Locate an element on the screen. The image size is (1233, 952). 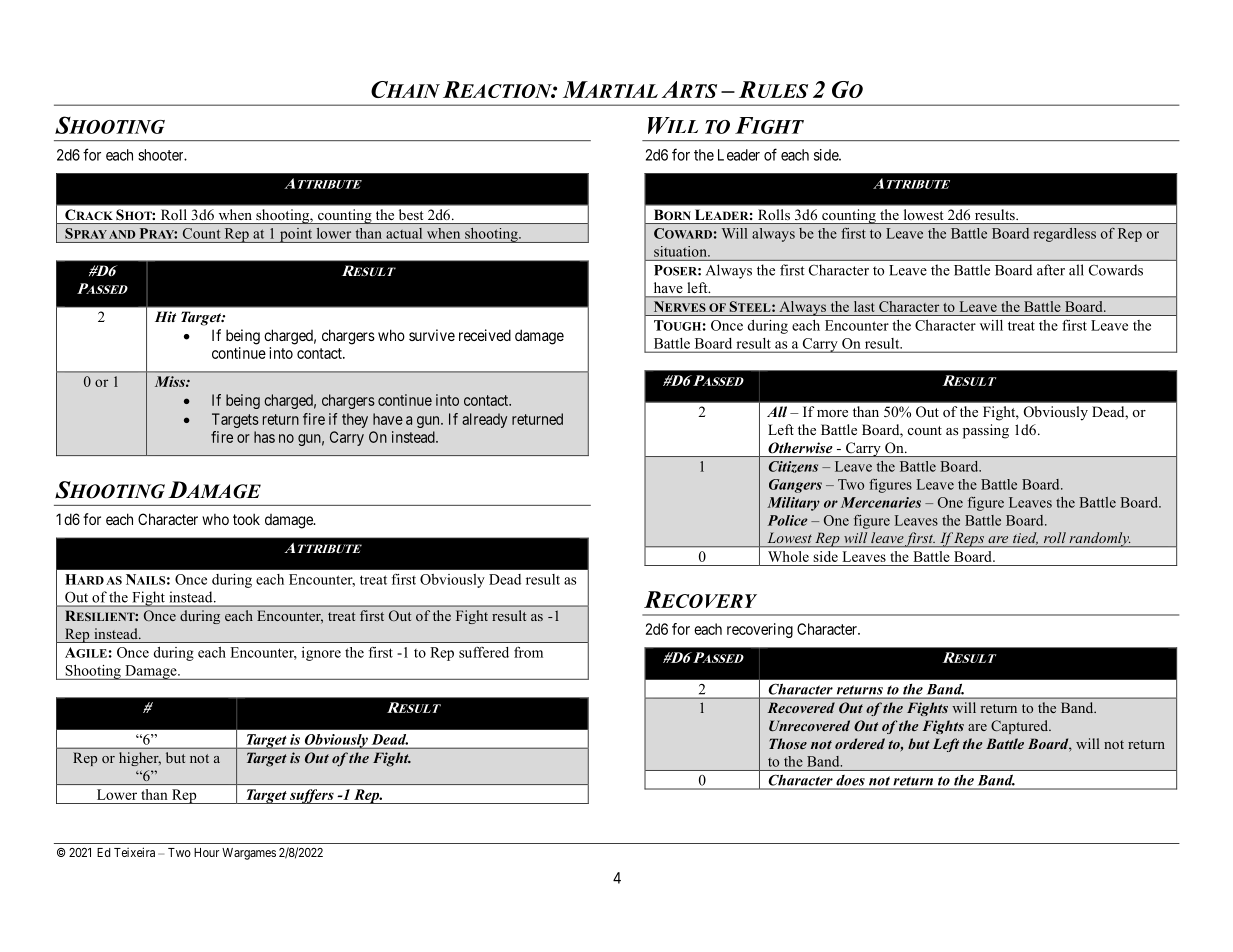
has is located at coordinates (264, 437).
